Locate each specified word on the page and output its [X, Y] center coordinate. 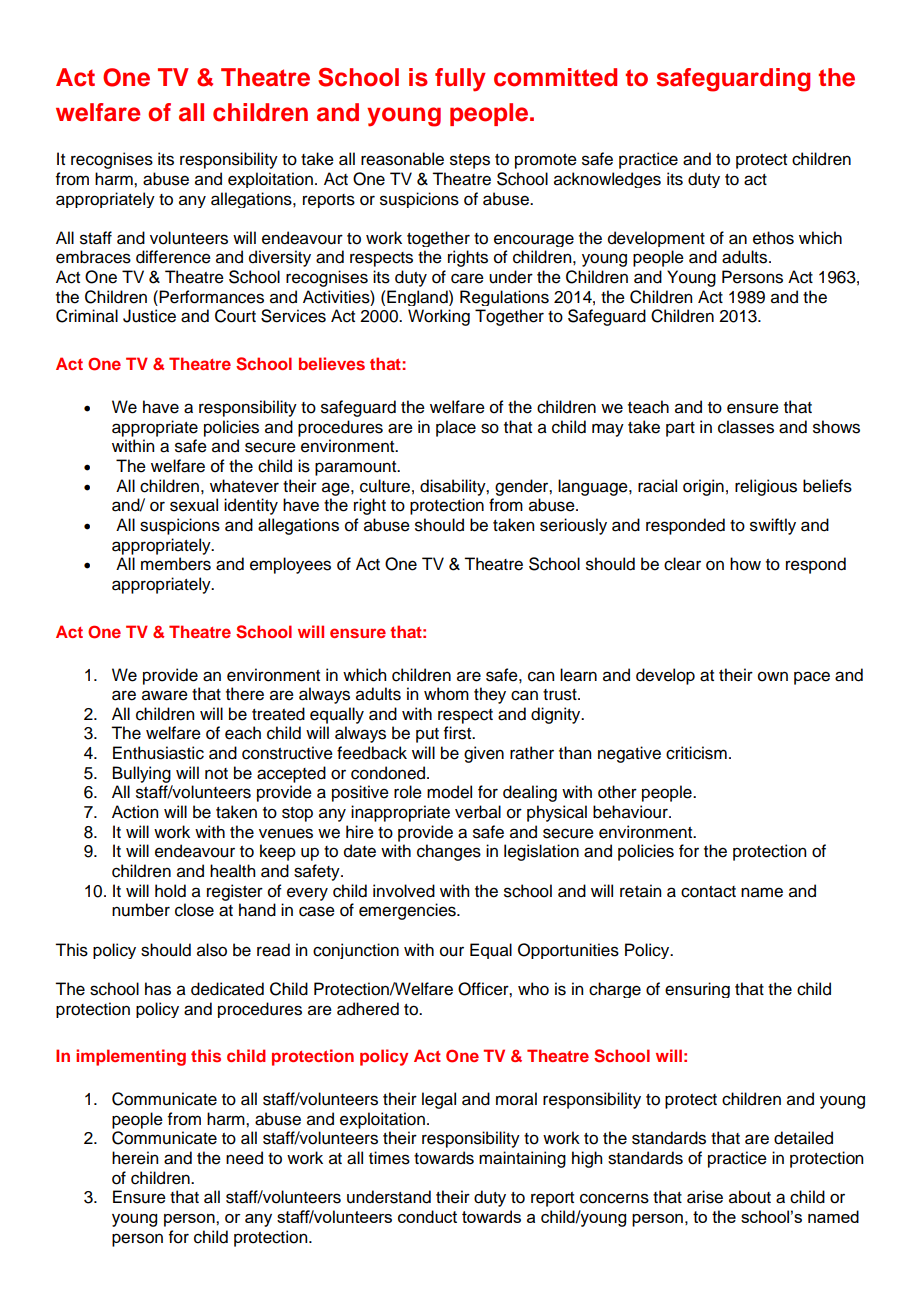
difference [173, 257]
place [456, 428]
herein [135, 1158]
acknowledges [607, 180]
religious [766, 487]
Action [135, 812]
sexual [194, 505]
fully [460, 80]
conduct [427, 1216]
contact [708, 892]
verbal [478, 812]
